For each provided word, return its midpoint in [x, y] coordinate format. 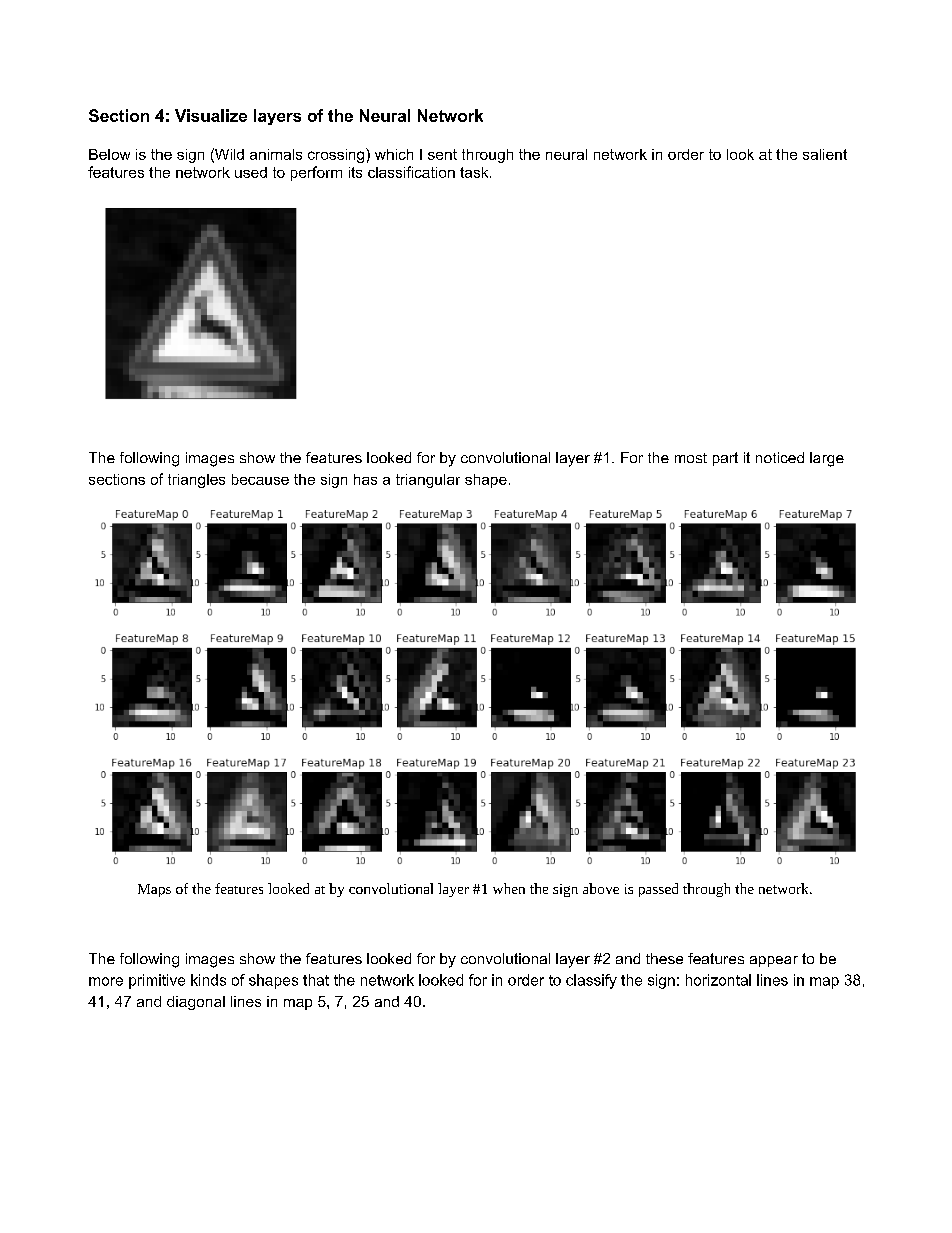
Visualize [211, 115]
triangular [428, 481]
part [725, 459]
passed [658, 890]
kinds [208, 980]
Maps [154, 890]
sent [442, 154]
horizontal [718, 980]
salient [825, 154]
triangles [196, 481]
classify [591, 981]
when [509, 888]
